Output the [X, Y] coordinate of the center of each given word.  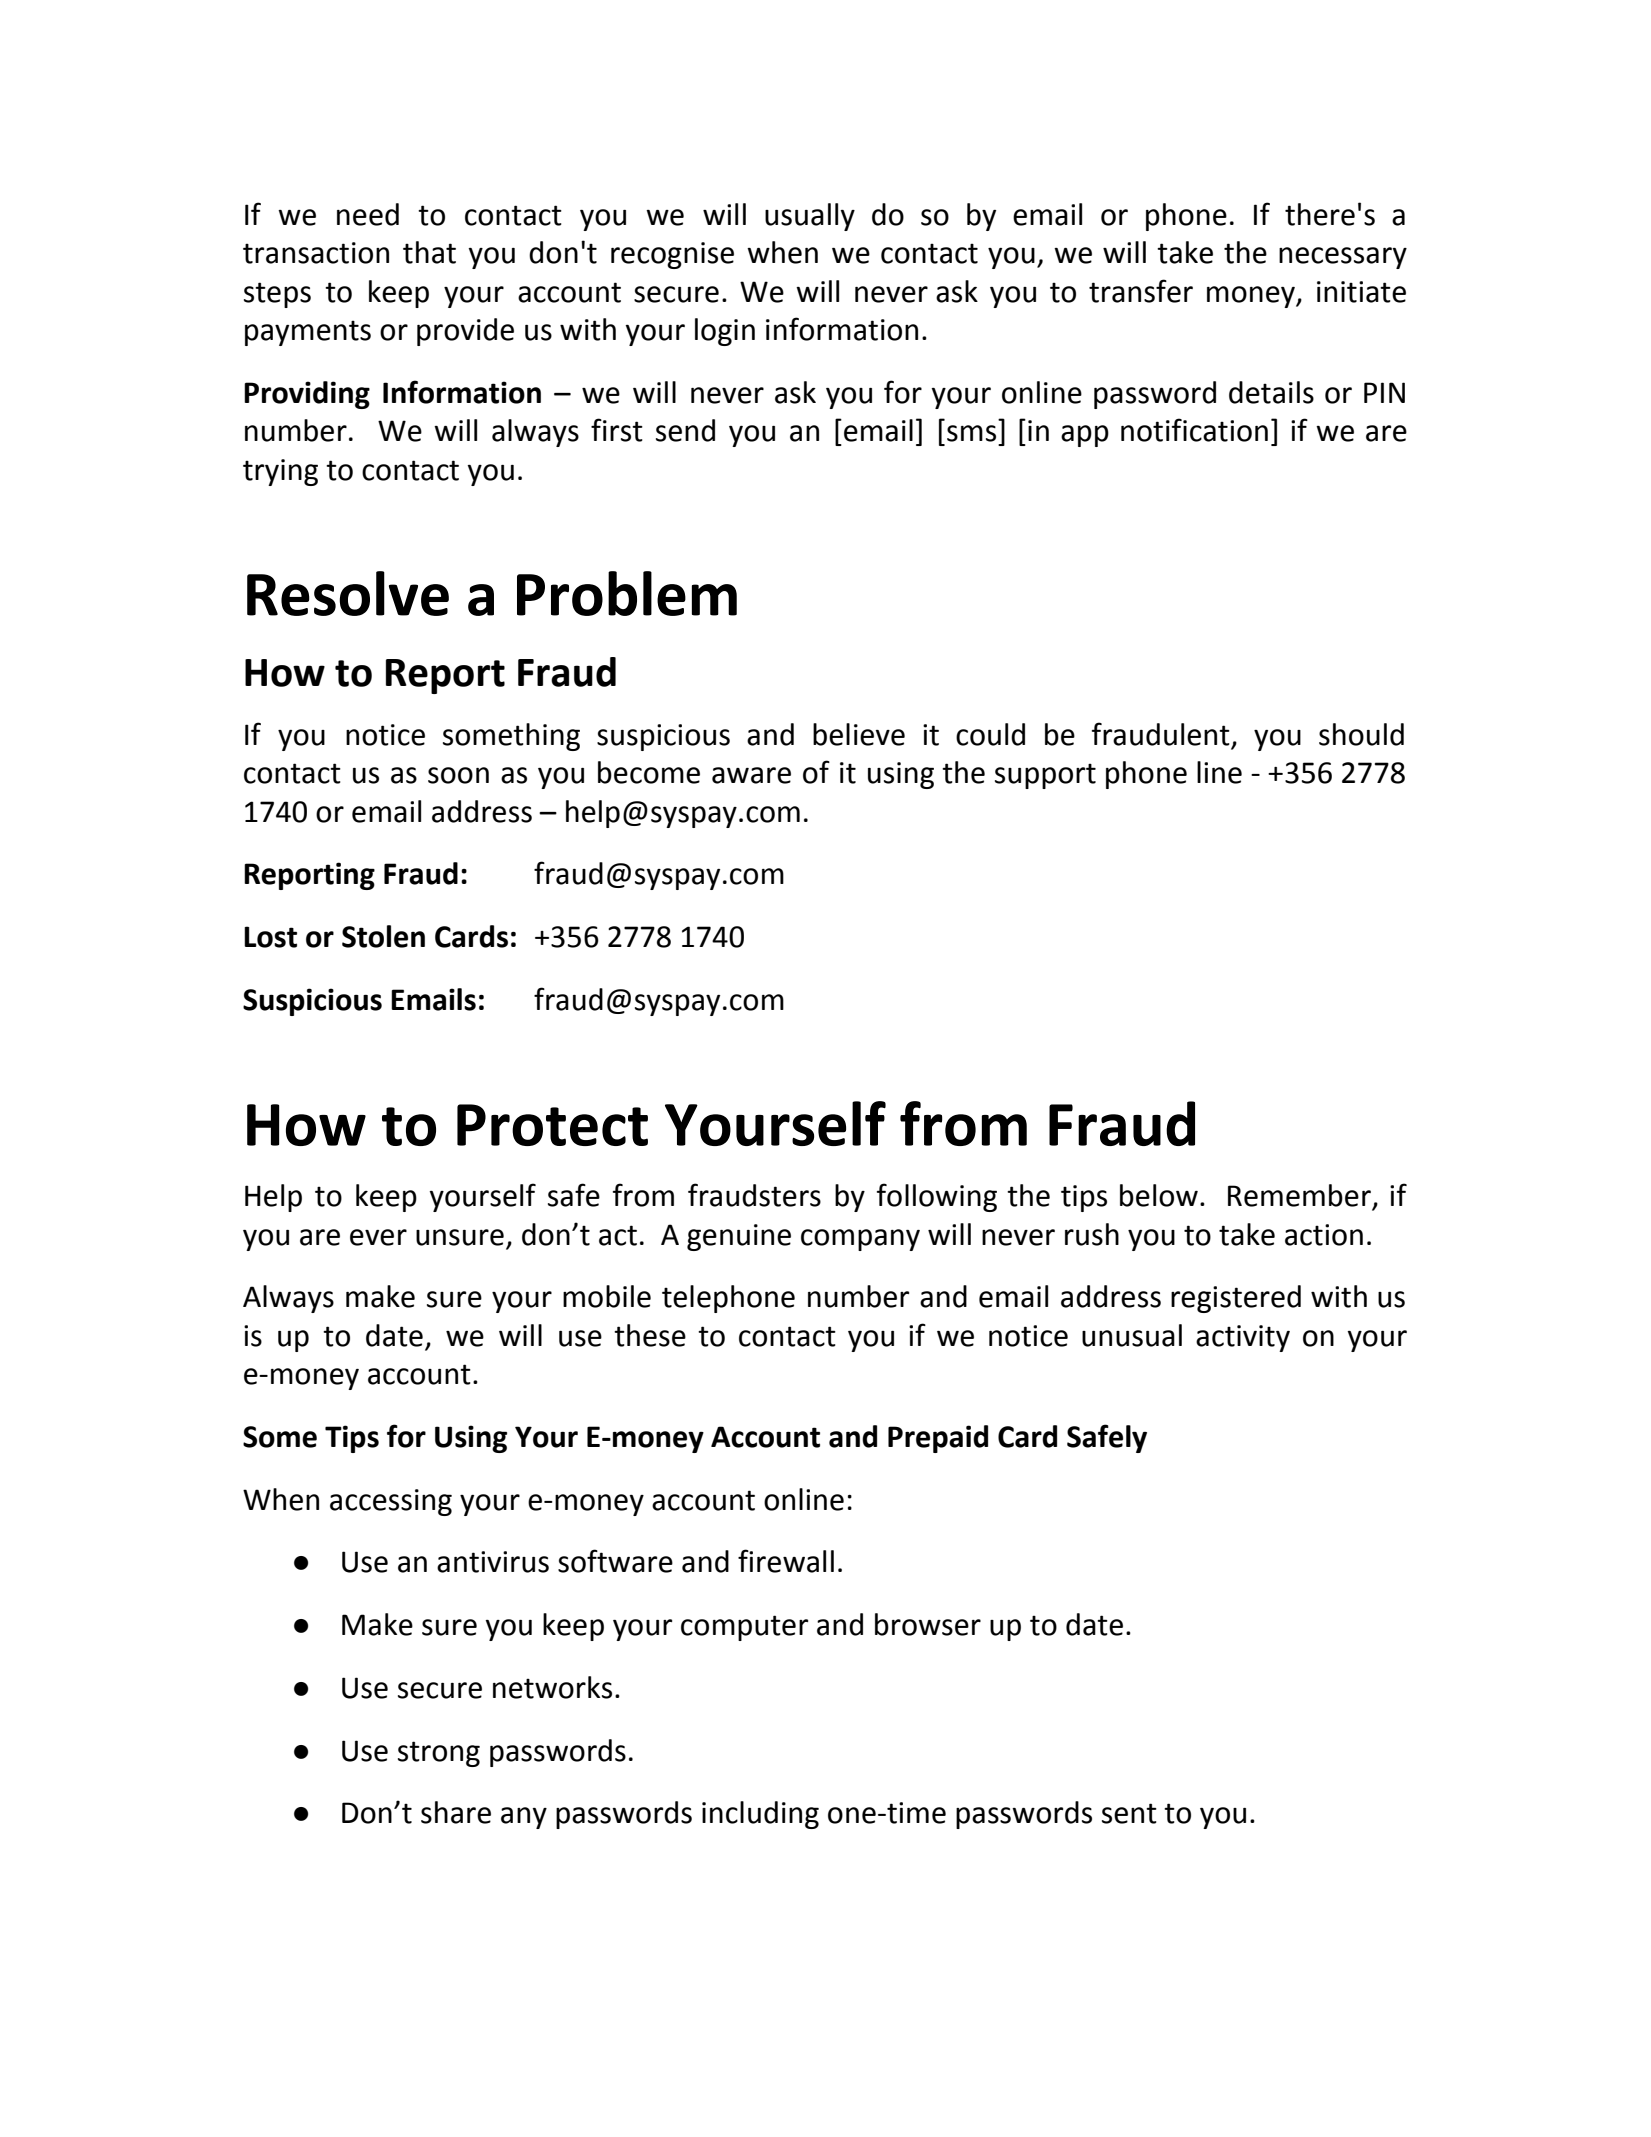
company [860, 1240]
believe [859, 734]
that [429, 252]
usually [810, 217]
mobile [607, 1296]
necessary [1343, 258]
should [1361, 734]
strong [439, 1754]
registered [1236, 1299]
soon [458, 775]
